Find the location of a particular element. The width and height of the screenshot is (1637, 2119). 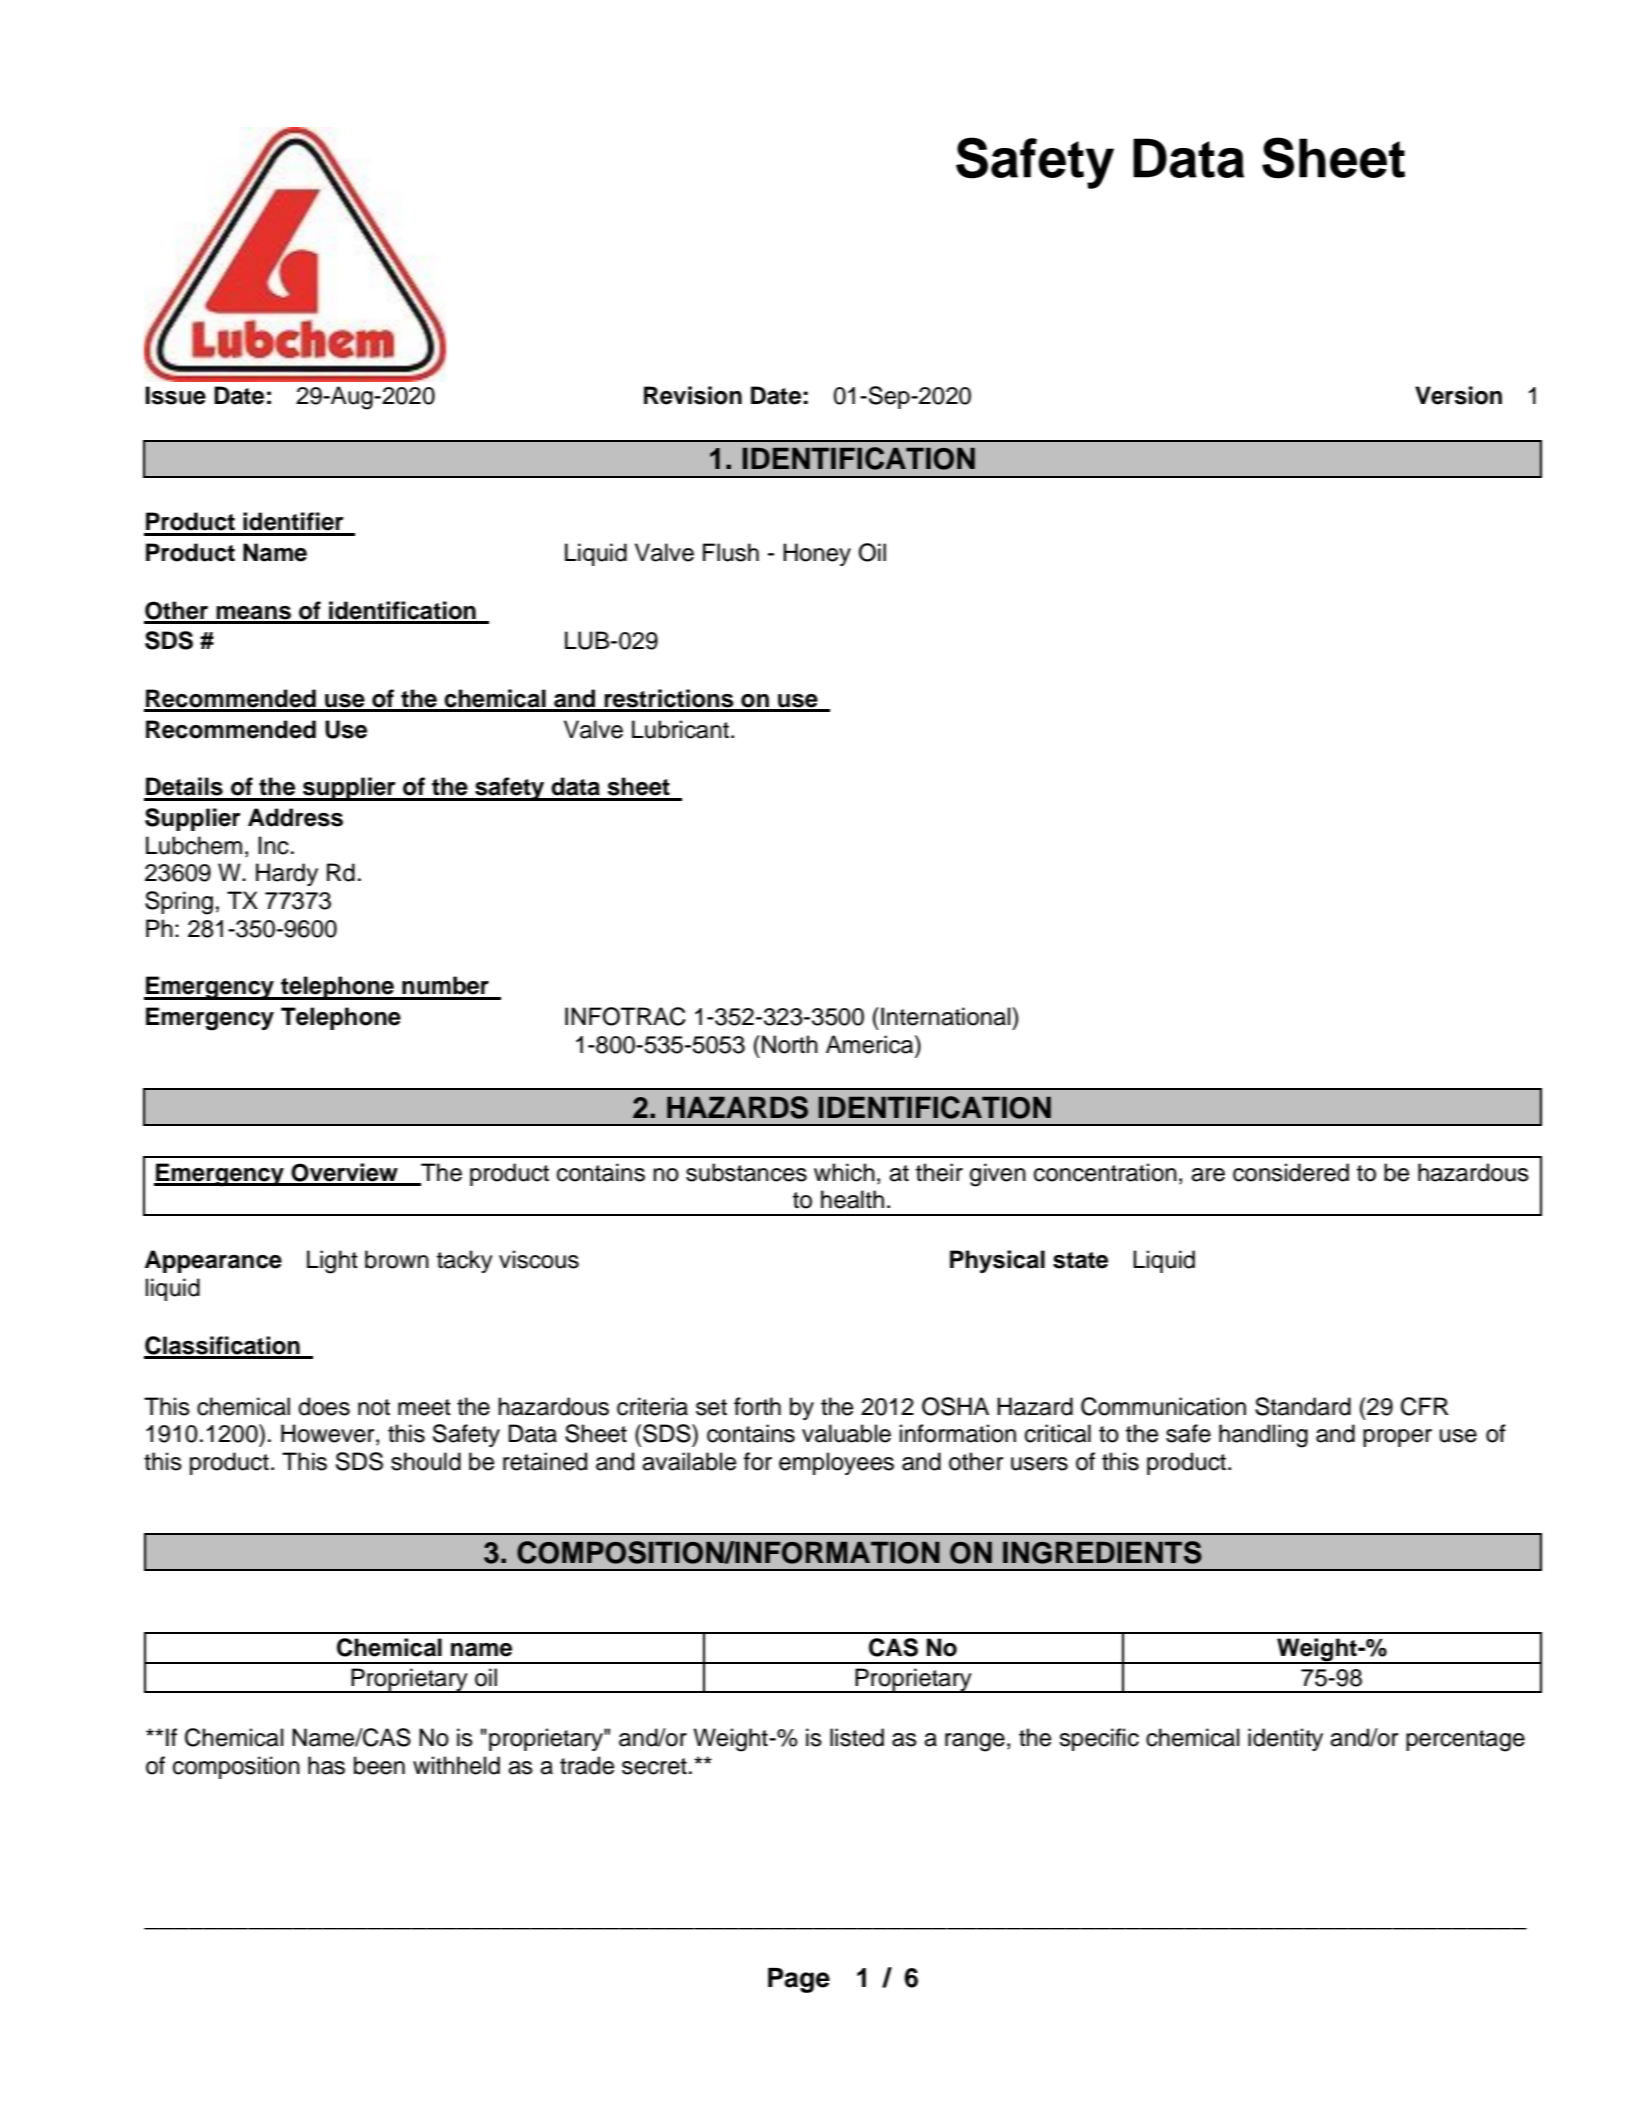

considered is located at coordinates (1291, 1172).
